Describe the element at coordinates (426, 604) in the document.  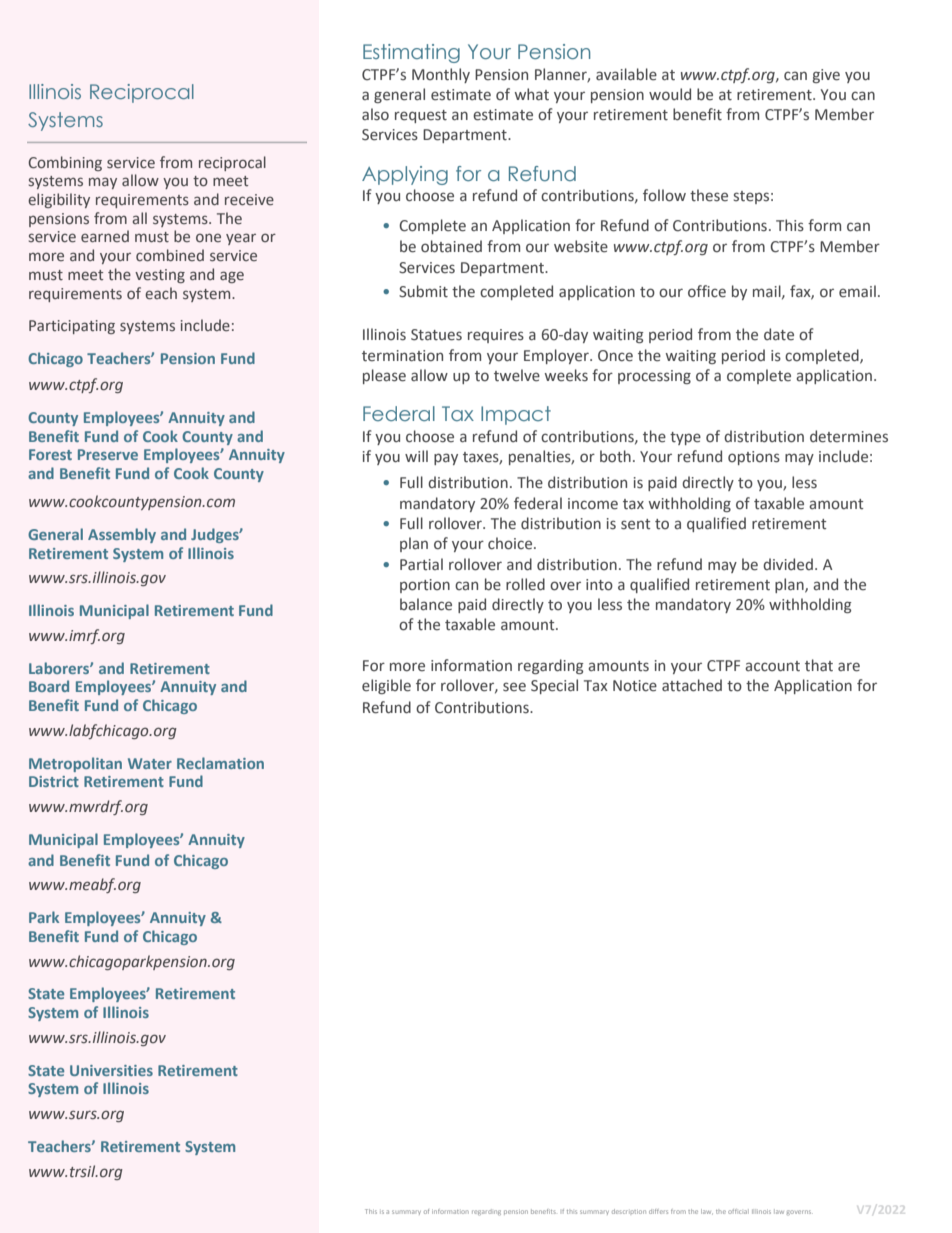
I see `balance` at that location.
